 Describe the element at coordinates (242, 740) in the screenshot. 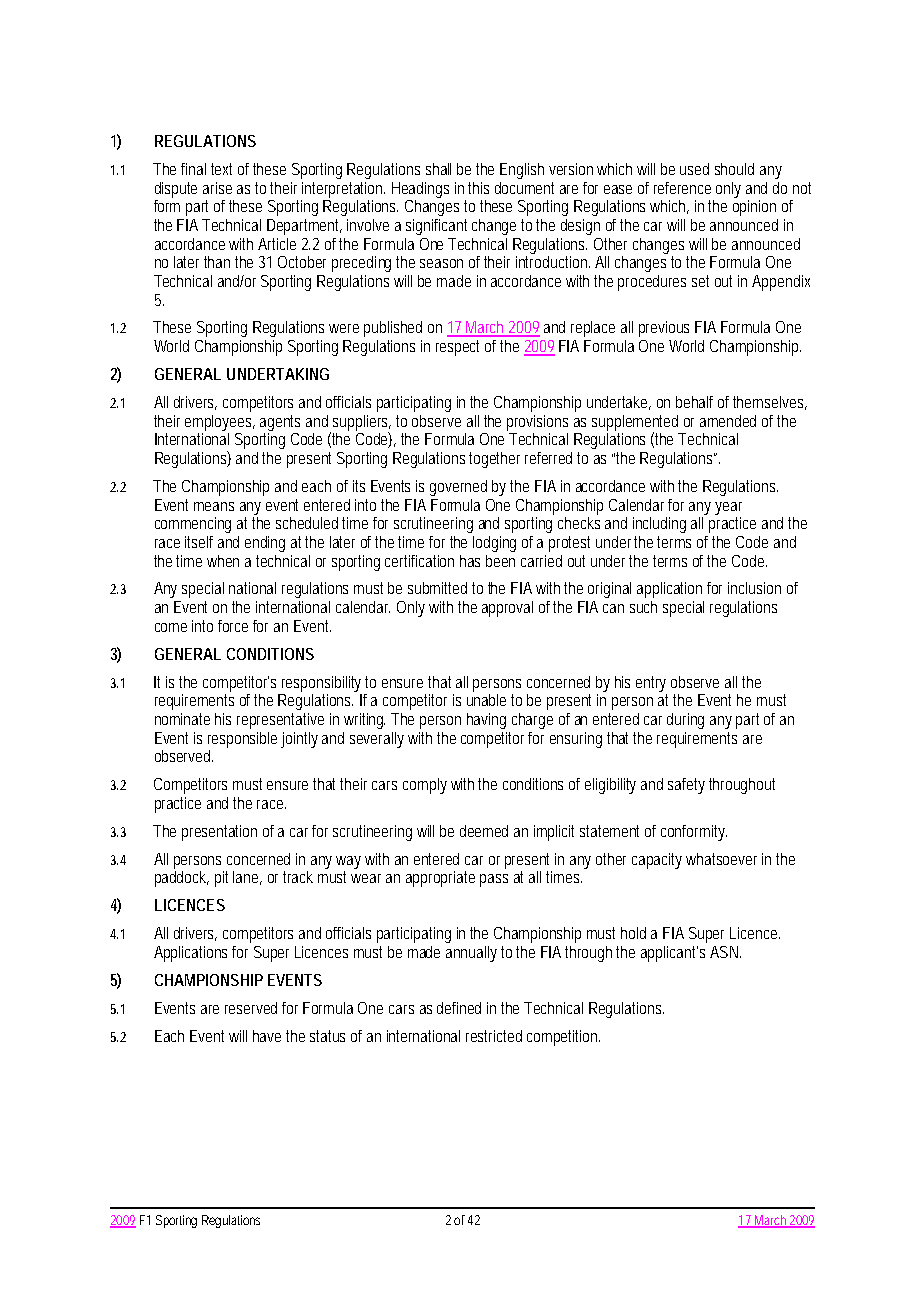

I see `responsible` at that location.
